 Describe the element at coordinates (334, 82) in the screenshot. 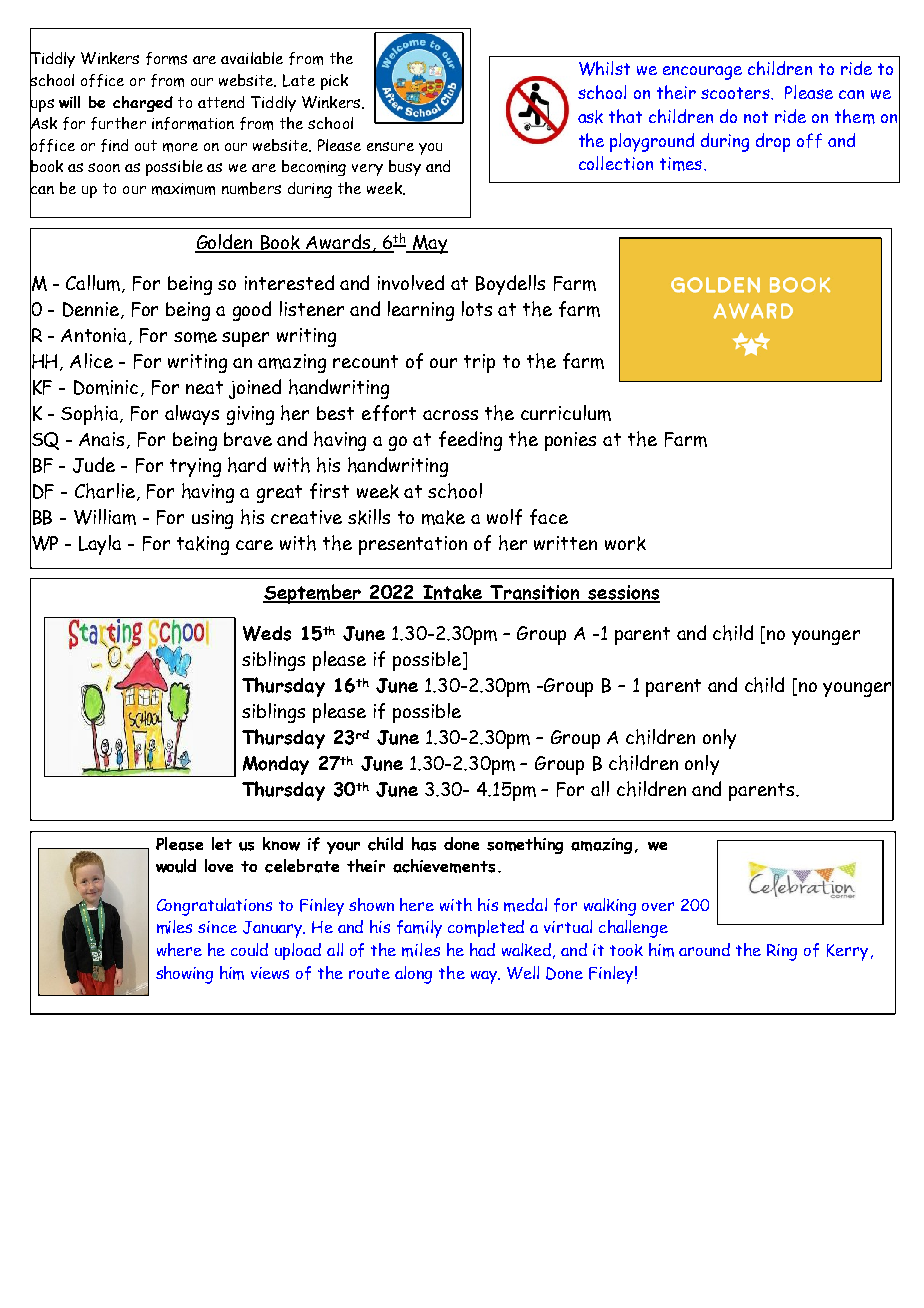

I see `pick` at that location.
